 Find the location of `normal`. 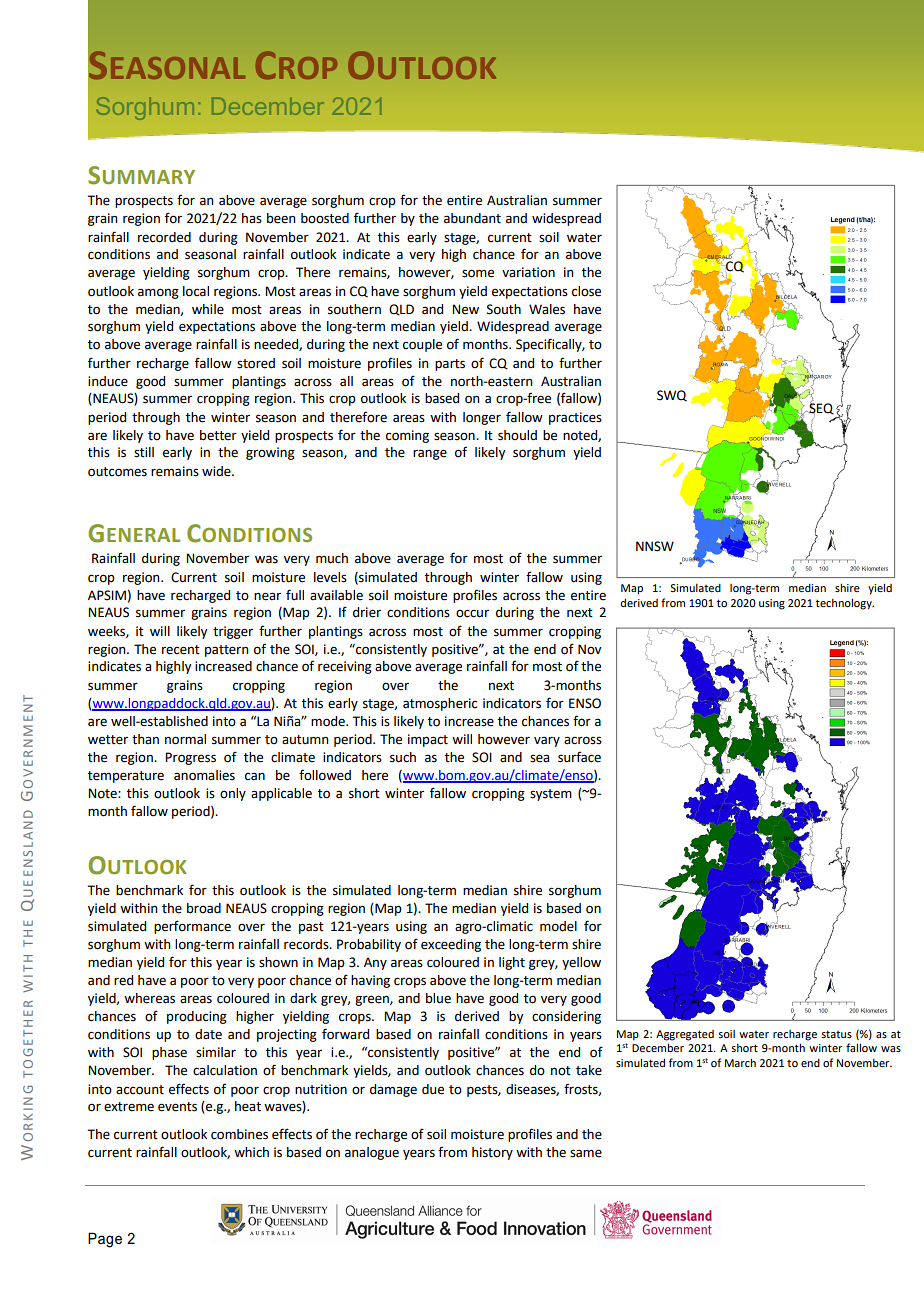

normal is located at coordinates (185, 739).
